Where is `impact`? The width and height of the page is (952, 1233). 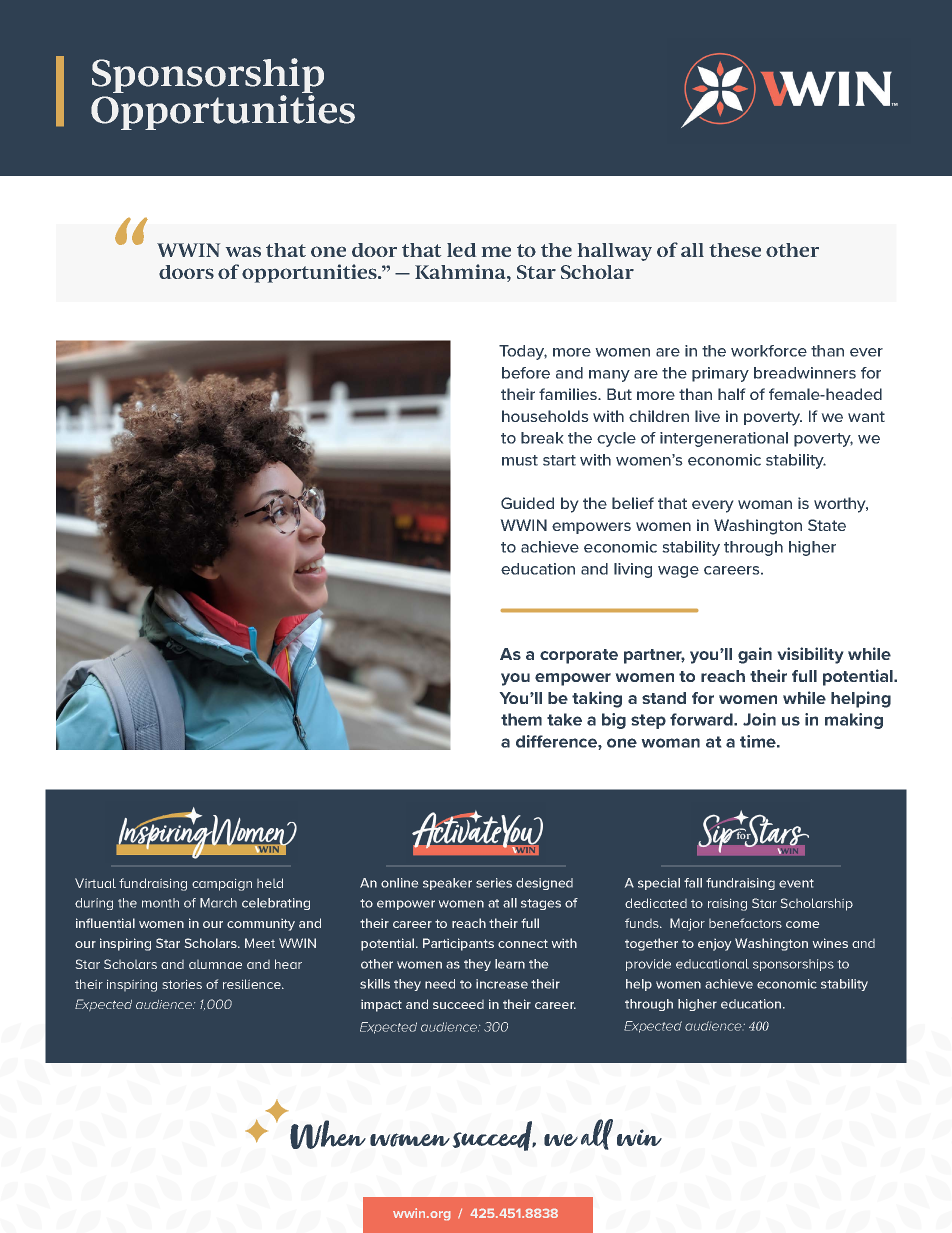 impact is located at coordinates (381, 1006).
